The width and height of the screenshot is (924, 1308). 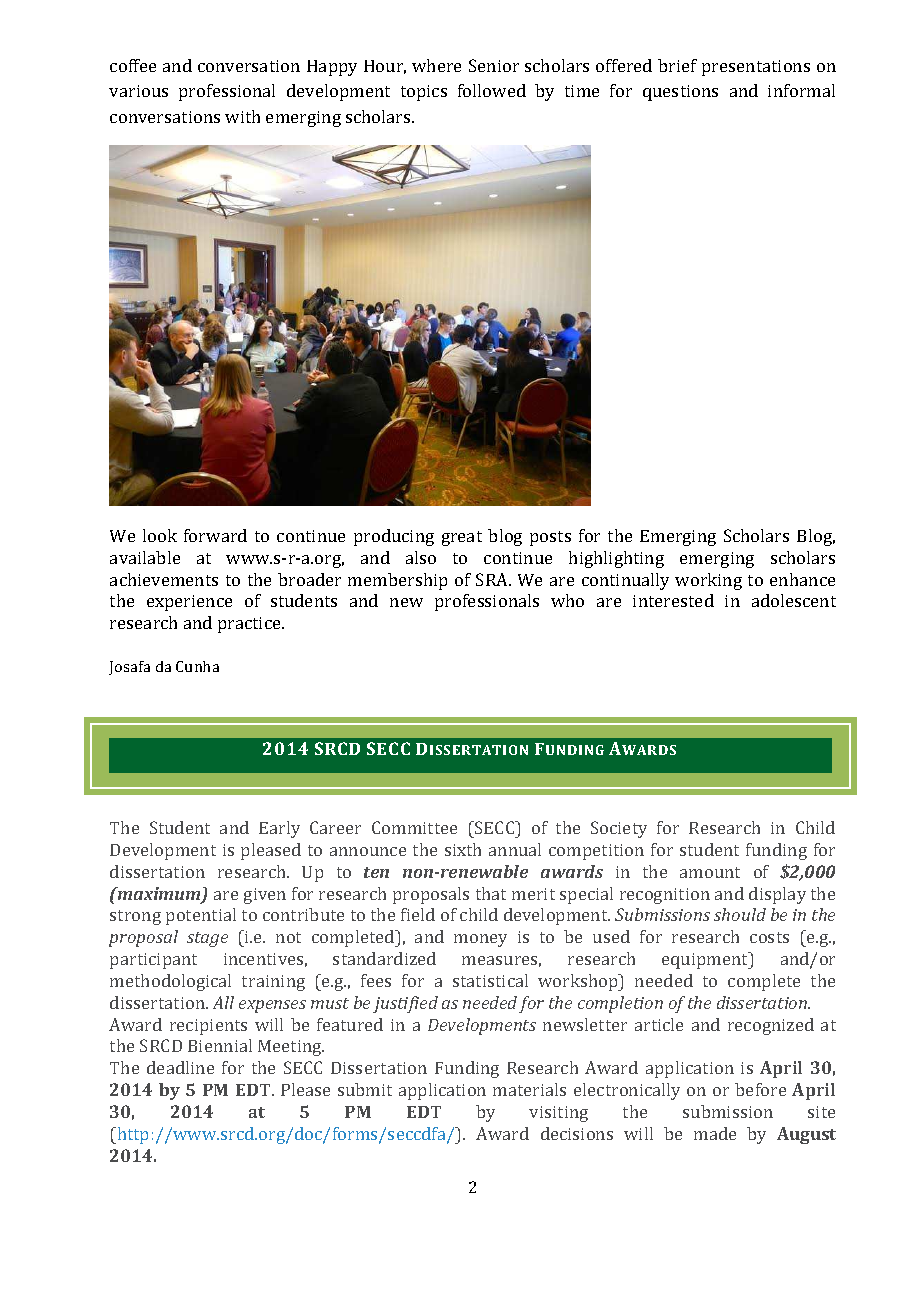 I want to click on followed, so click(x=492, y=90).
